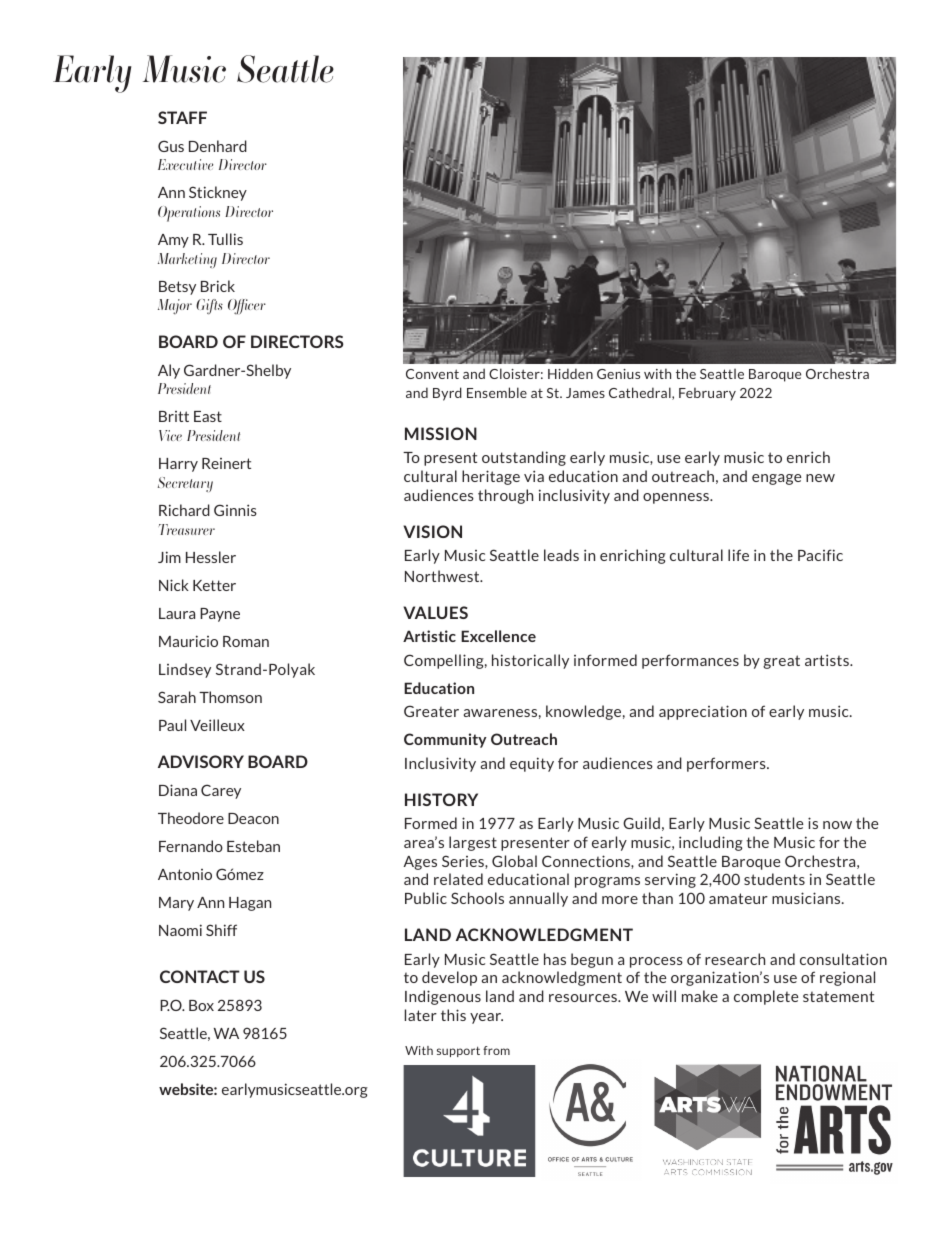  I want to click on Box, so click(201, 1005).
